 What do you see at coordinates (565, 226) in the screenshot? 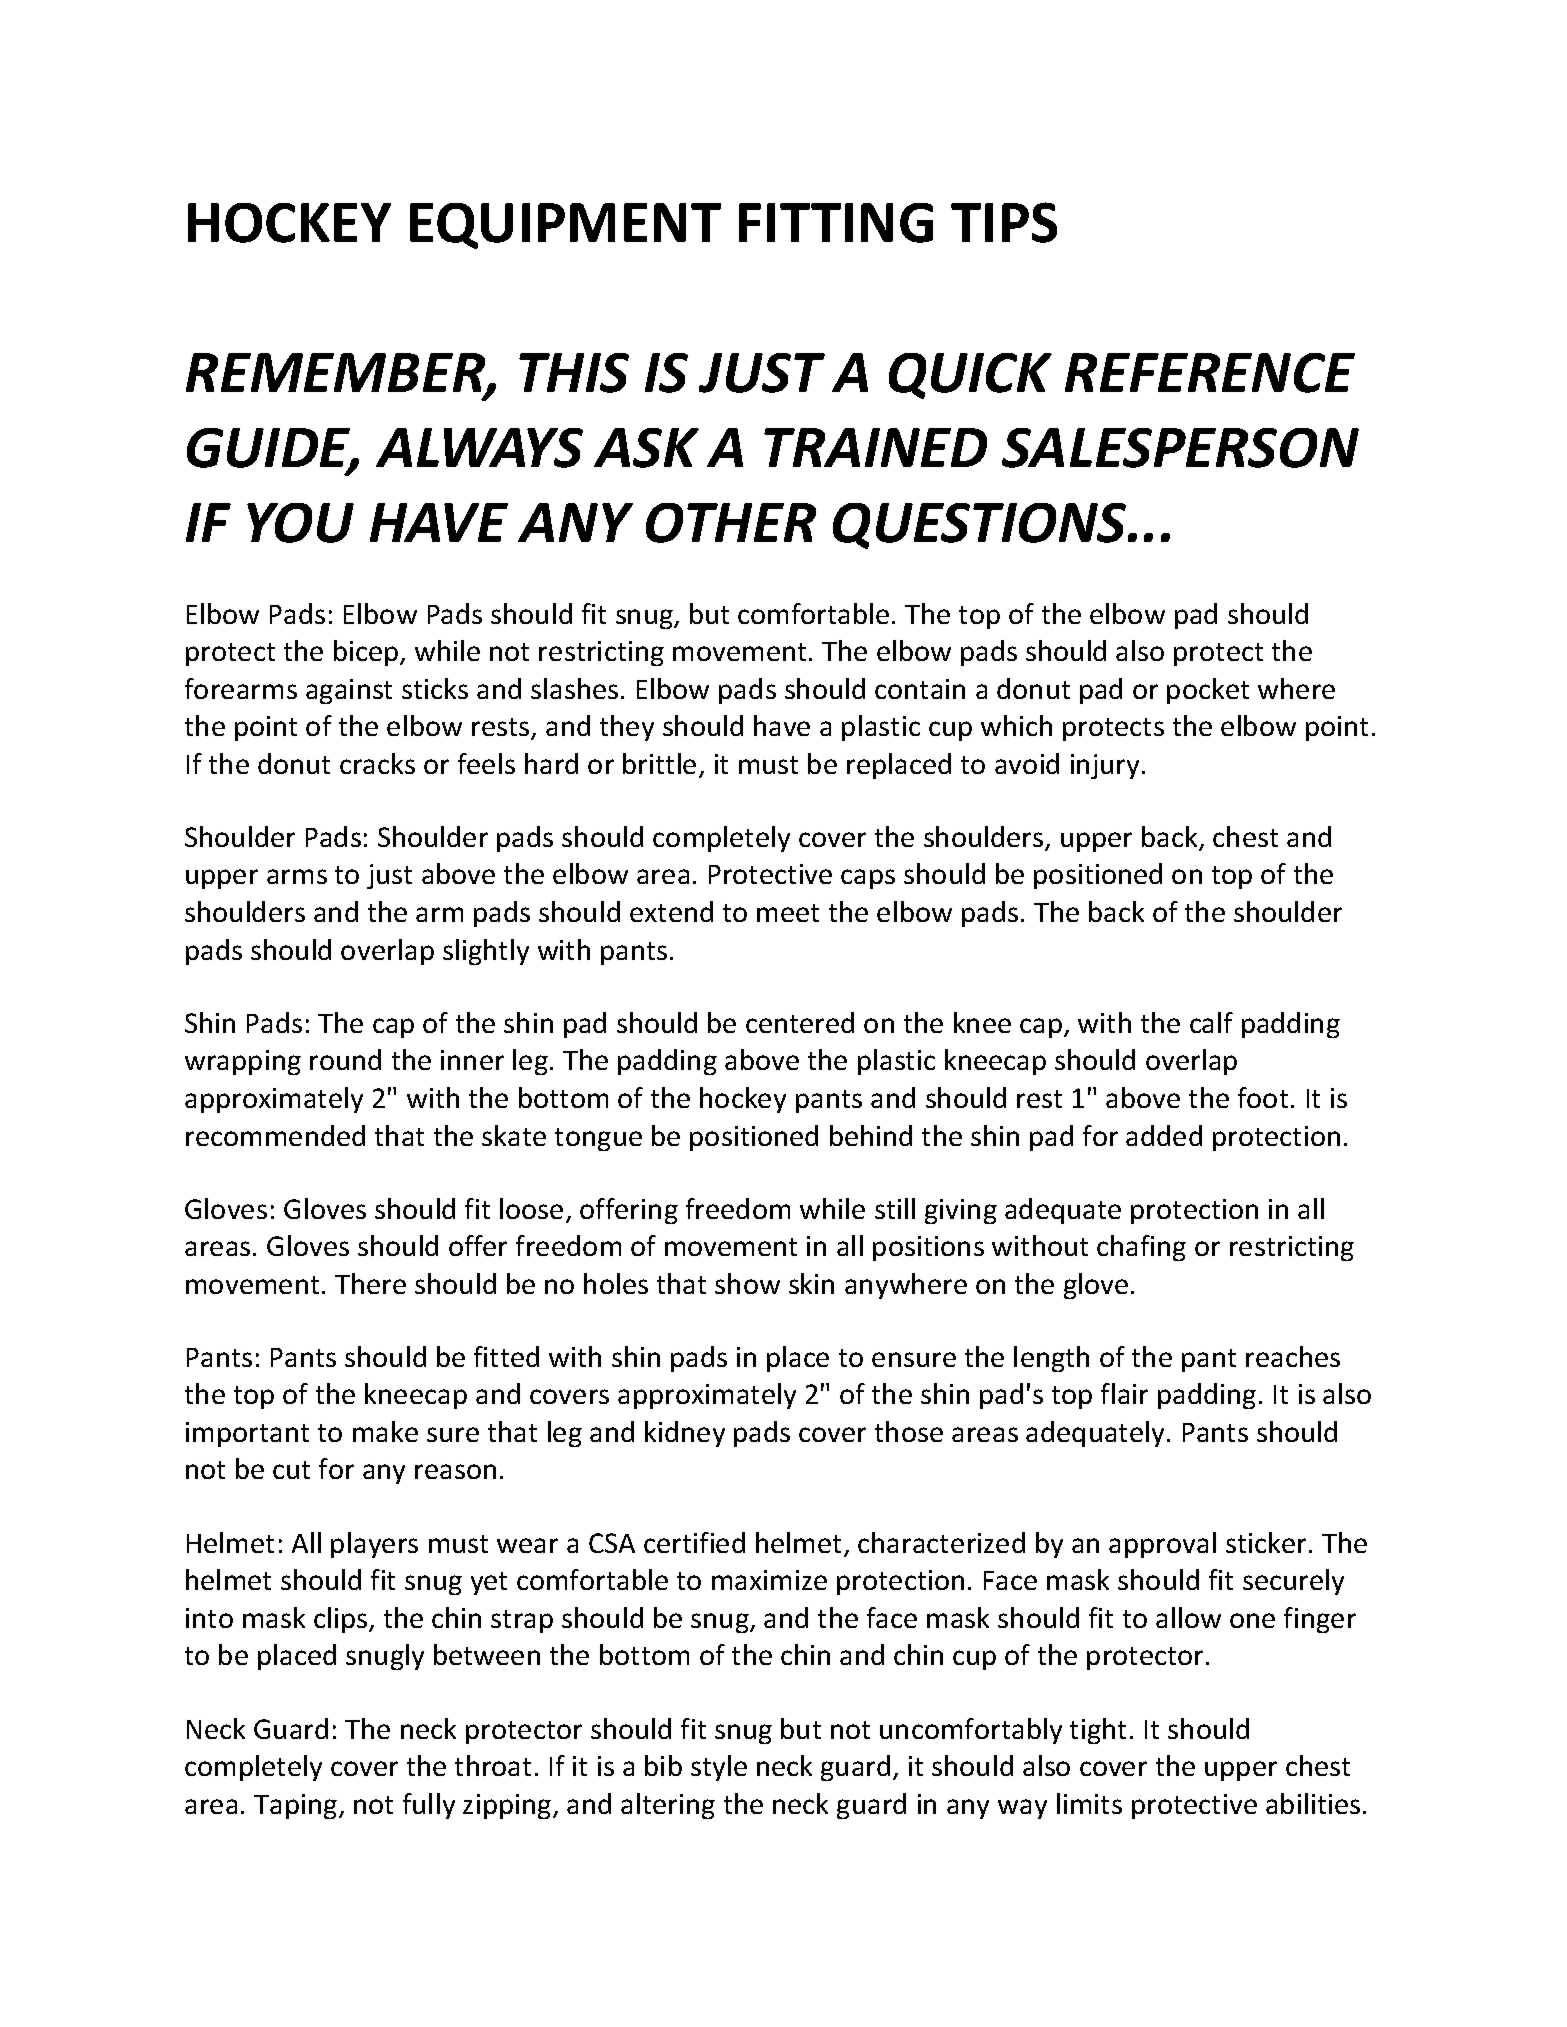
I see `EQUIPMENT` at bounding box center [565, 226].
